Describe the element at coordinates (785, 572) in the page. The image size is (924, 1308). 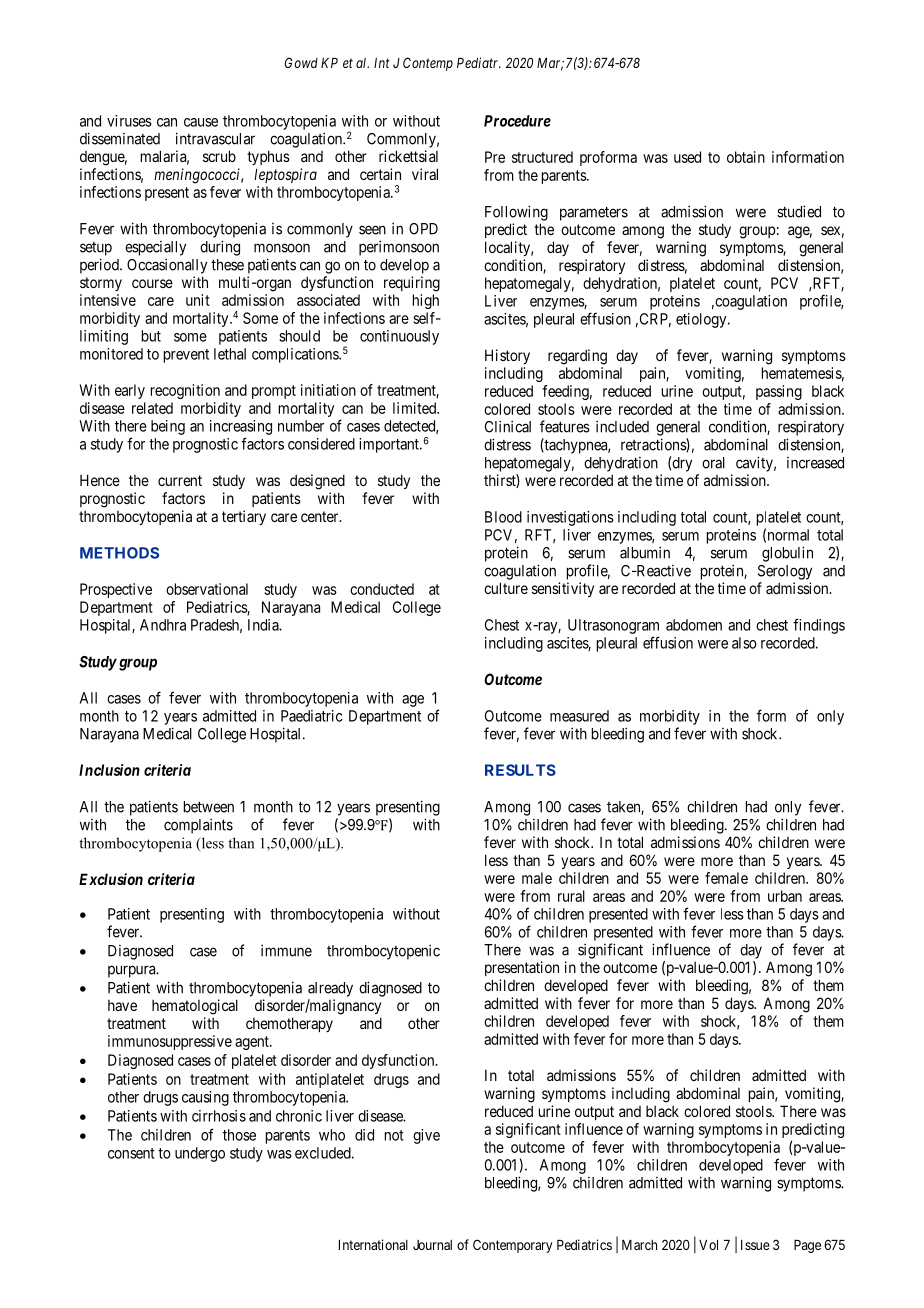
I see `Serology` at that location.
